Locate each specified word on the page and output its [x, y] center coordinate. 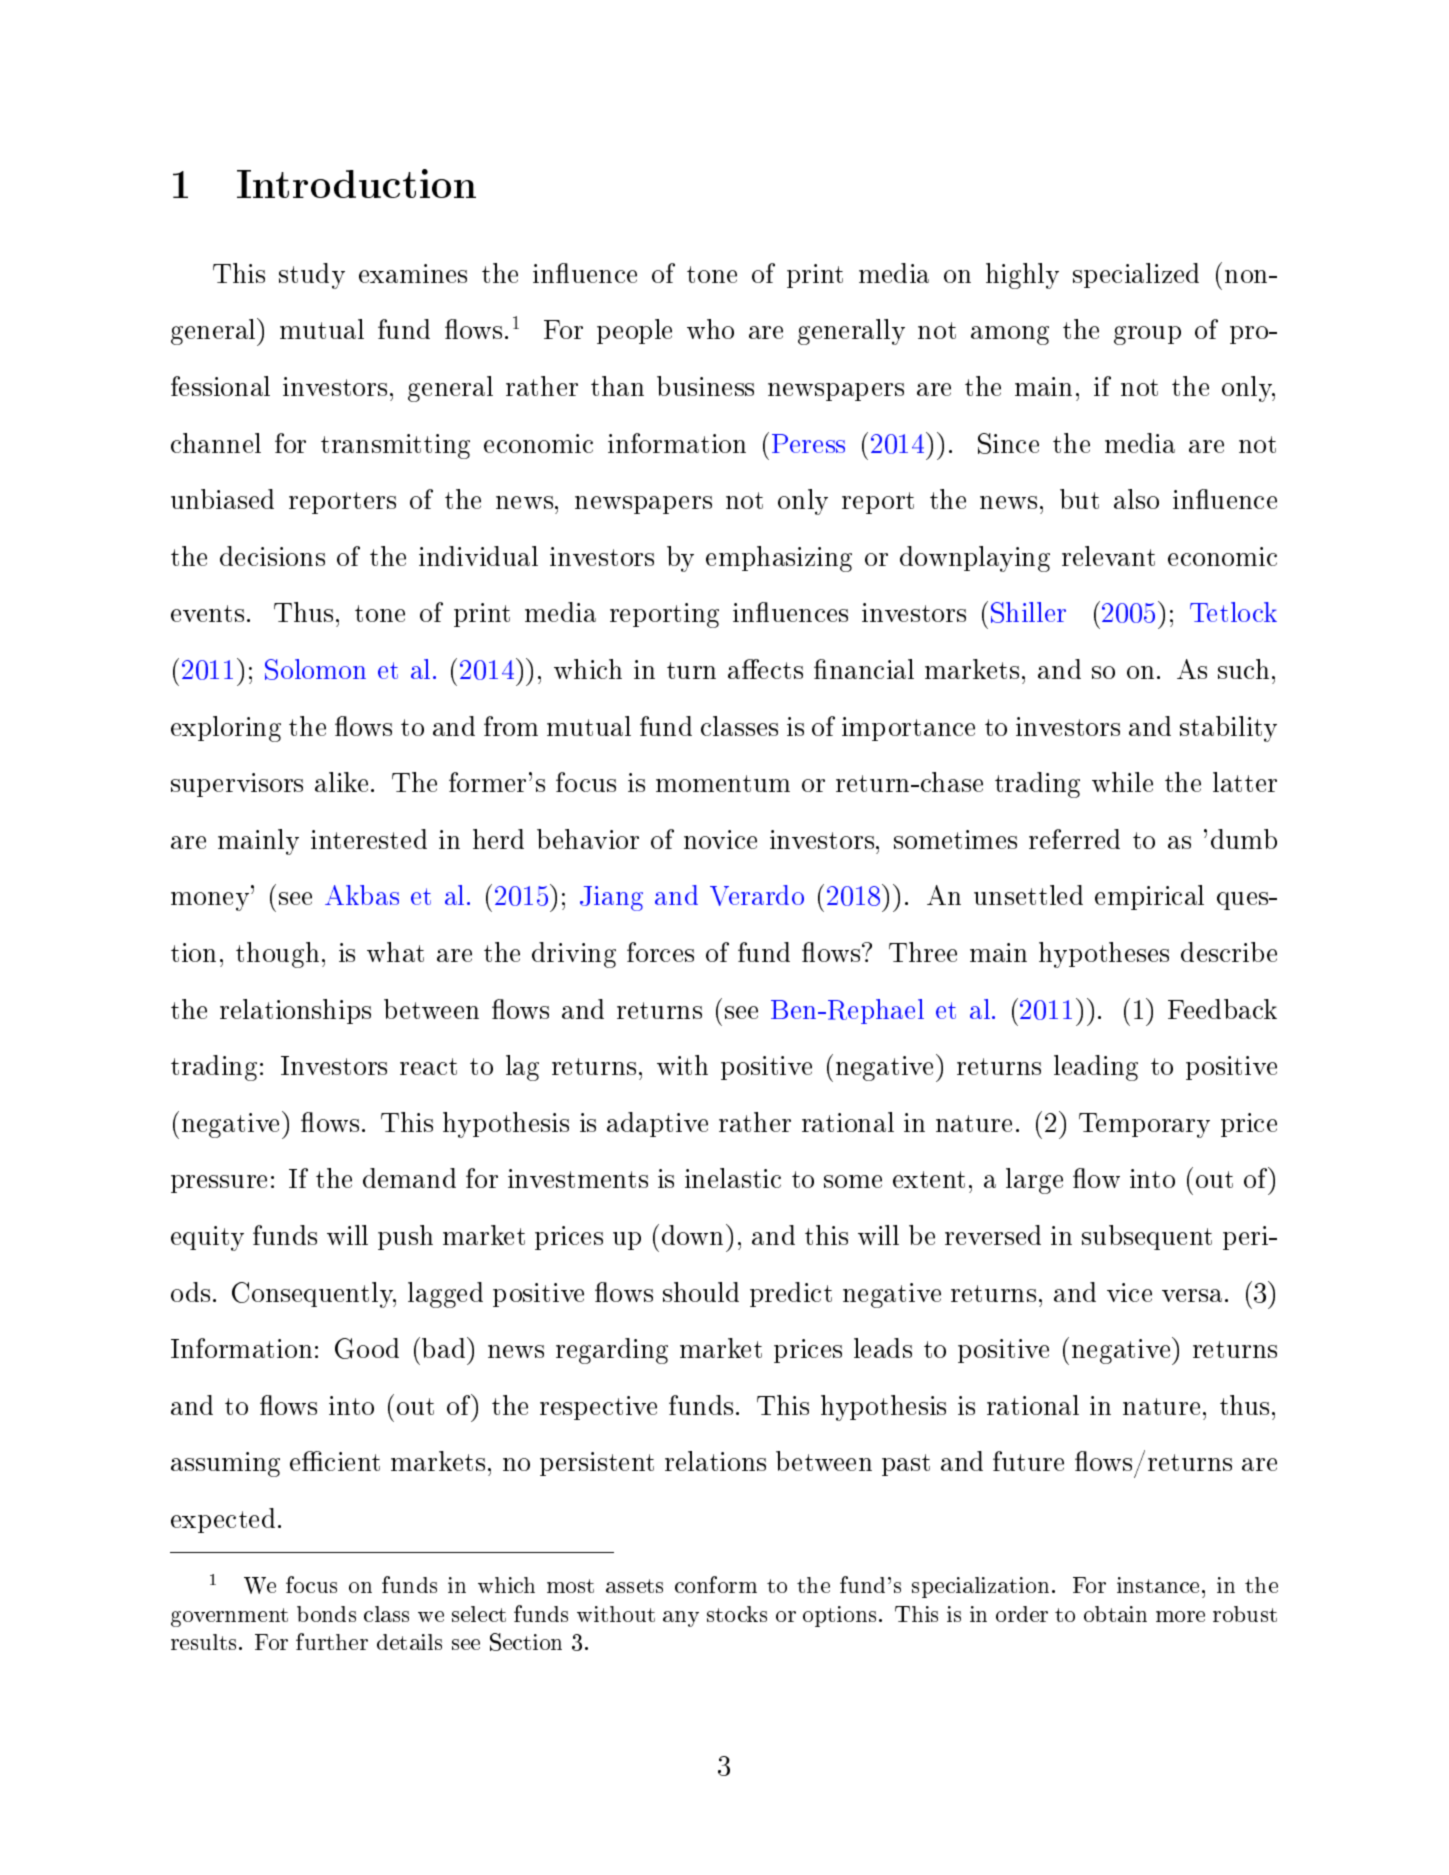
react [428, 1066]
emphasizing [779, 559]
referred [1074, 839]
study [312, 276]
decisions [272, 556]
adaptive [657, 1124]
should [701, 1292]
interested [369, 839]
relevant [1108, 556]
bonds [326, 1614]
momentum [723, 783]
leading [1096, 1068]
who [710, 329]
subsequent [1147, 1237]
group [1147, 335]
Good [367, 1348]
